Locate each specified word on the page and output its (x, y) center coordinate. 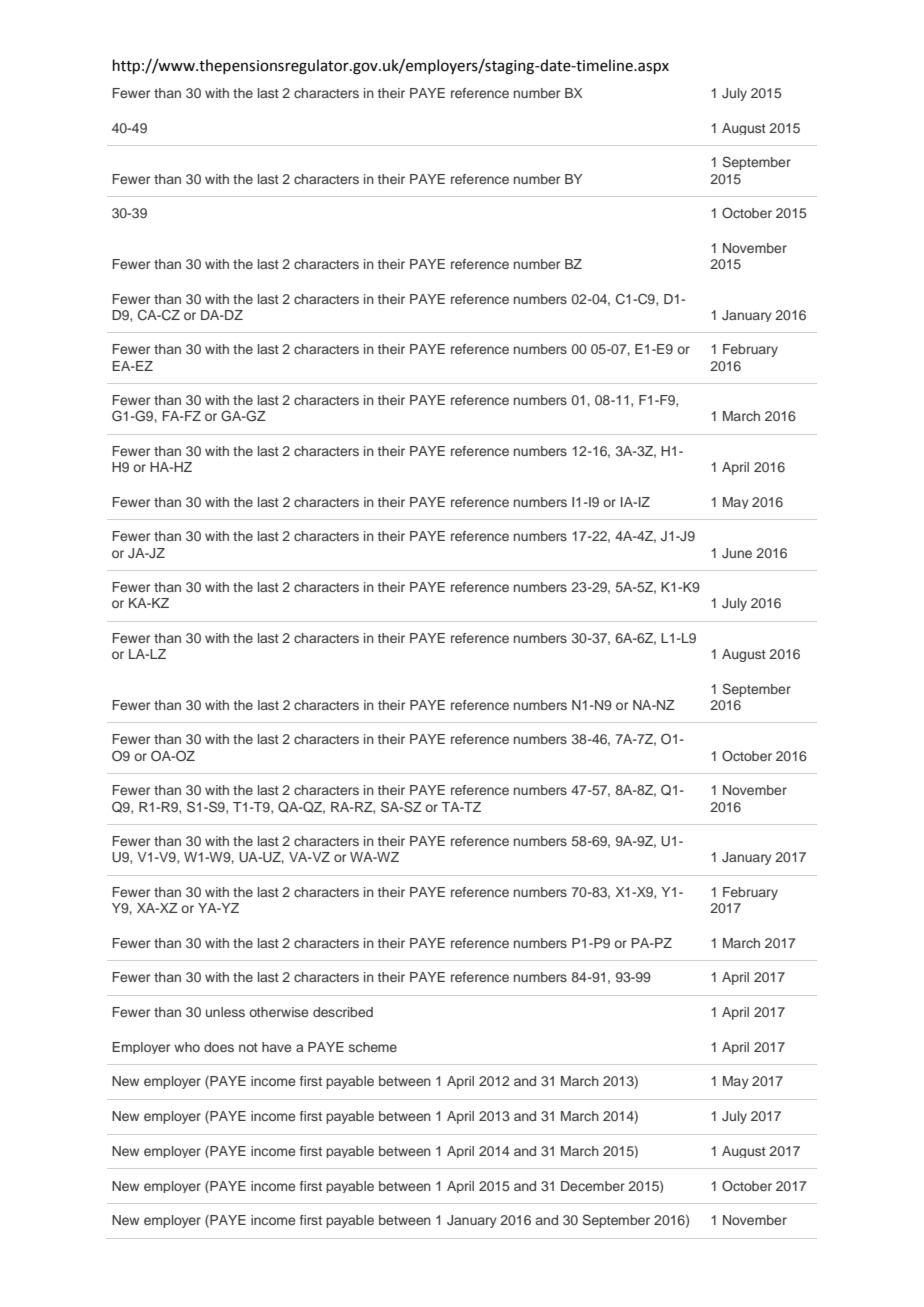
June (737, 553)
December (593, 1186)
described (343, 1012)
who (187, 1047)
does (219, 1047)
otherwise (278, 1012)
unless (225, 1012)
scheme (373, 1047)
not (248, 1047)
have (276, 1047)
